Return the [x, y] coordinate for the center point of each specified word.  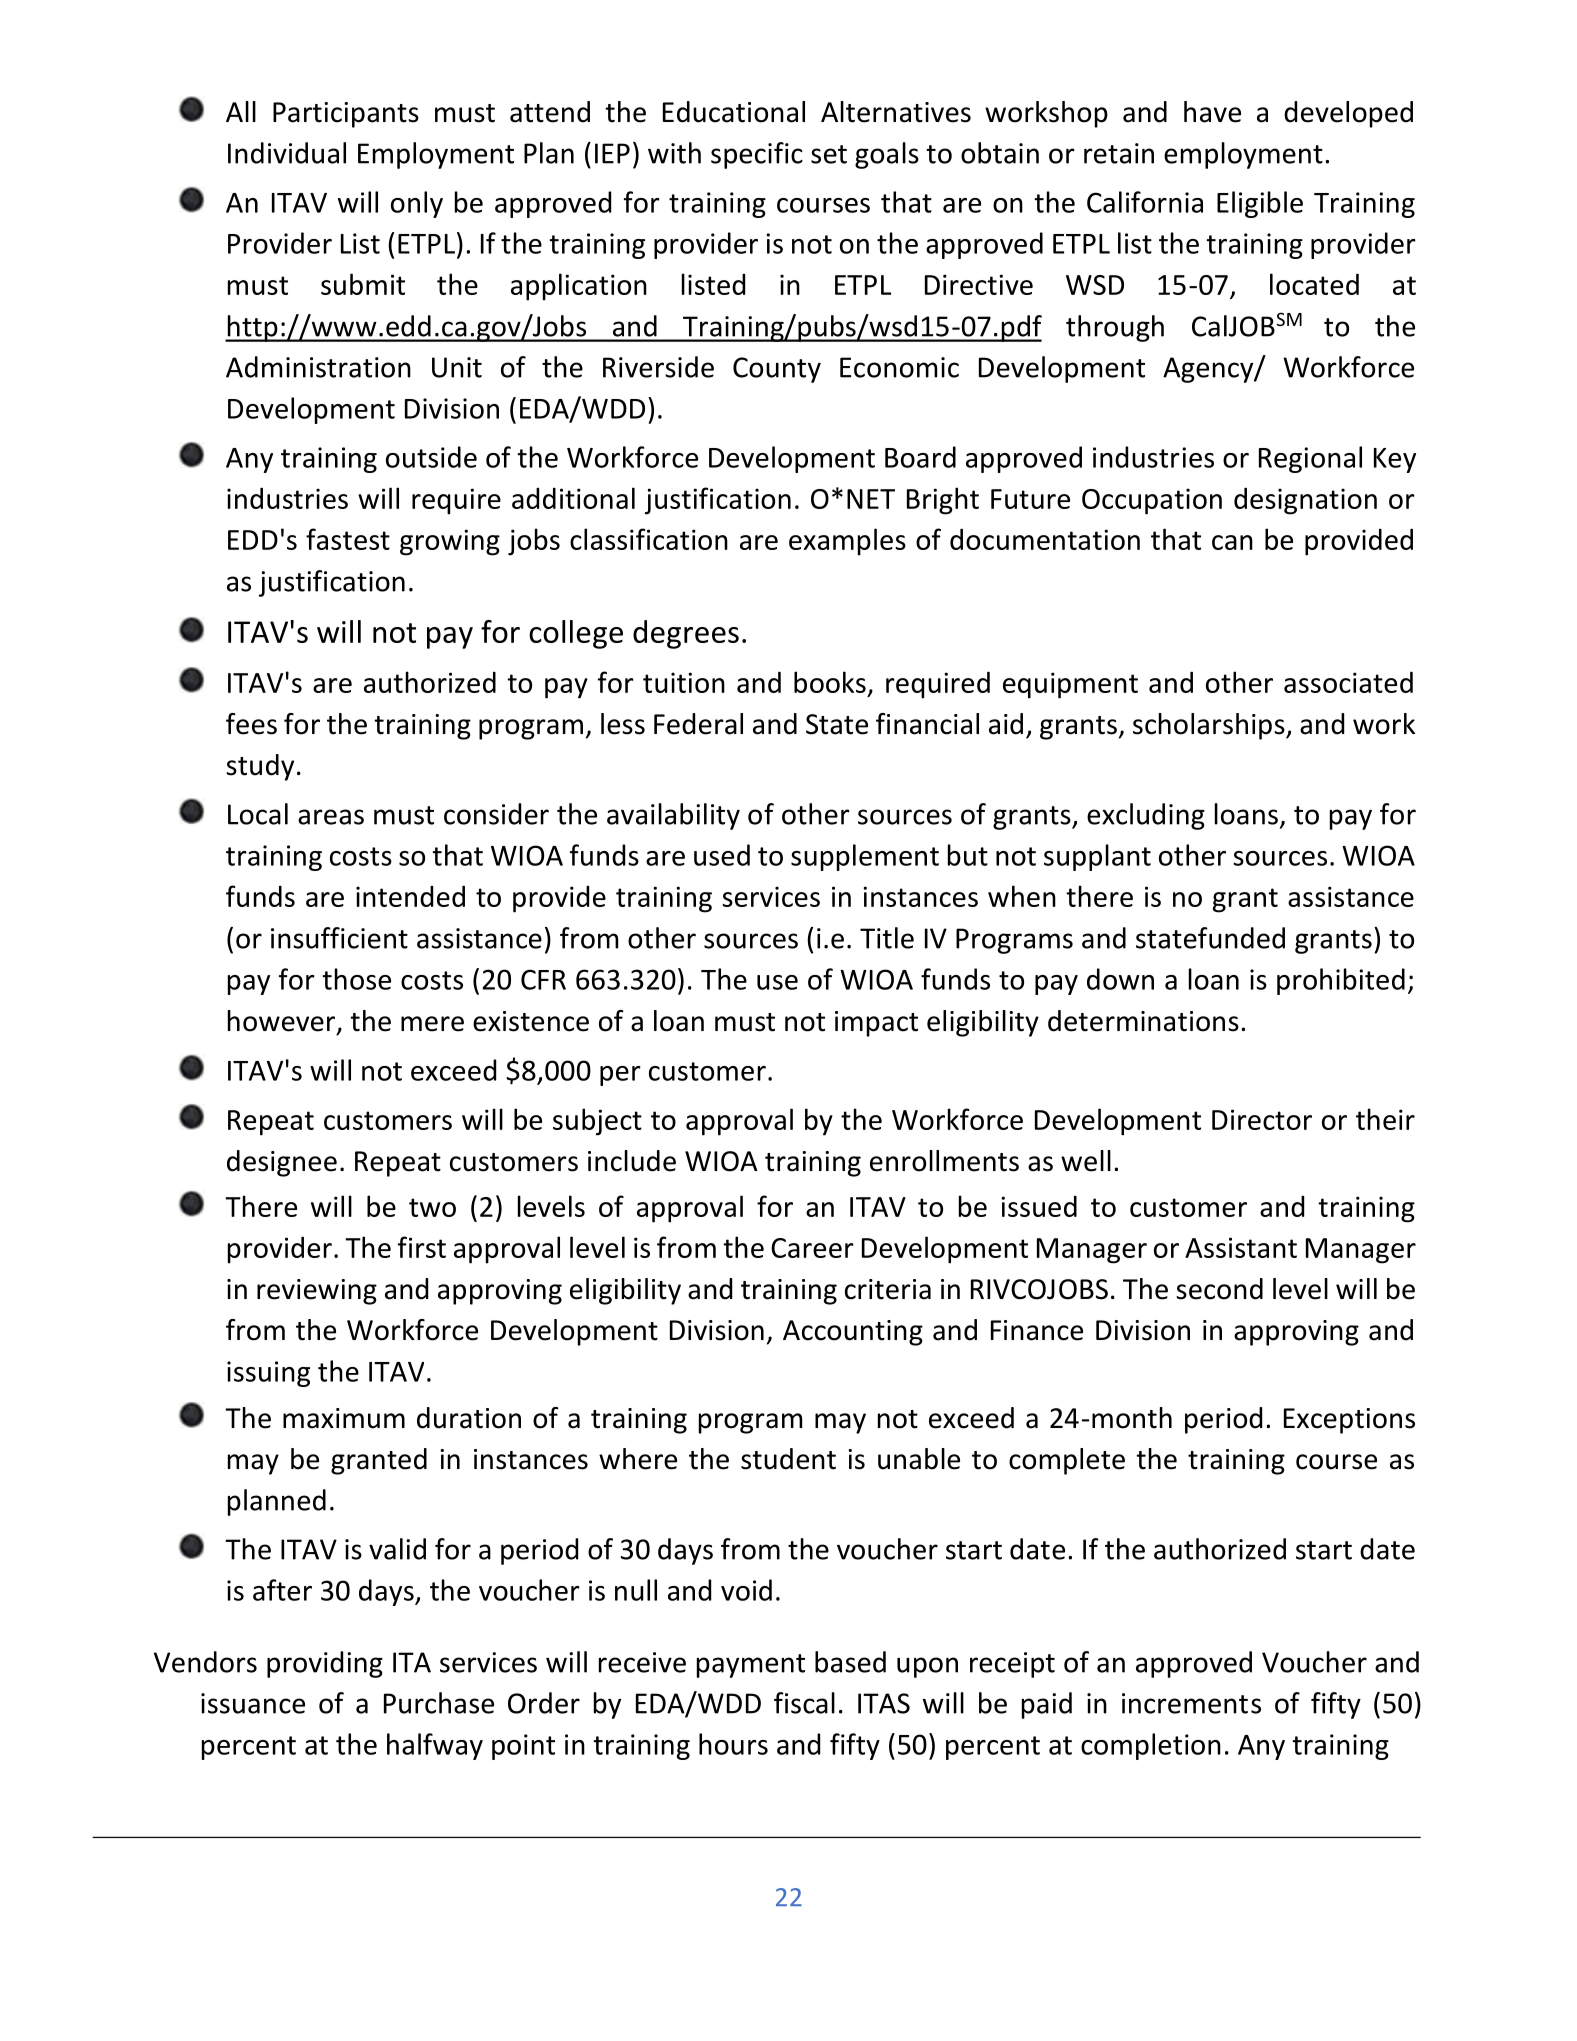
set [829, 154]
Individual [287, 153]
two [432, 1207]
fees [251, 724]
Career [812, 1248]
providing [325, 1664]
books [830, 682]
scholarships [1210, 726]
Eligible [1260, 204]
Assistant [1241, 1247]
